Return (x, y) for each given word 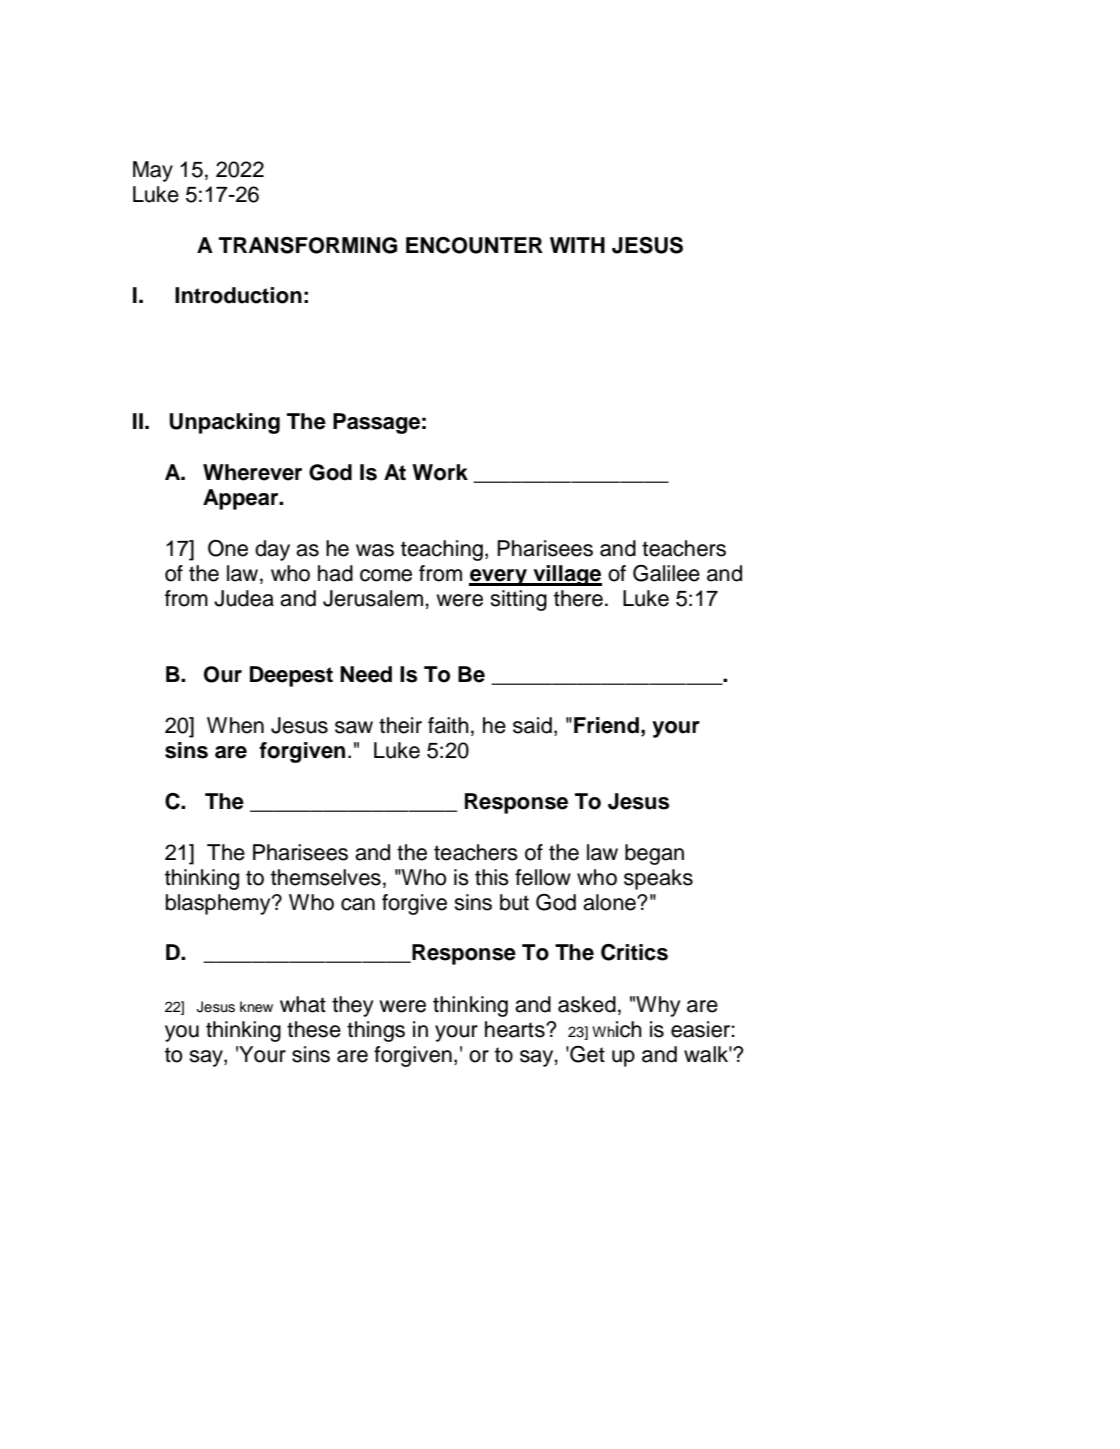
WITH (577, 245)
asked (587, 1004)
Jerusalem (373, 598)
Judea (244, 598)
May (153, 171)
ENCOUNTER (474, 245)
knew (256, 1007)
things (376, 1031)
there (578, 598)
